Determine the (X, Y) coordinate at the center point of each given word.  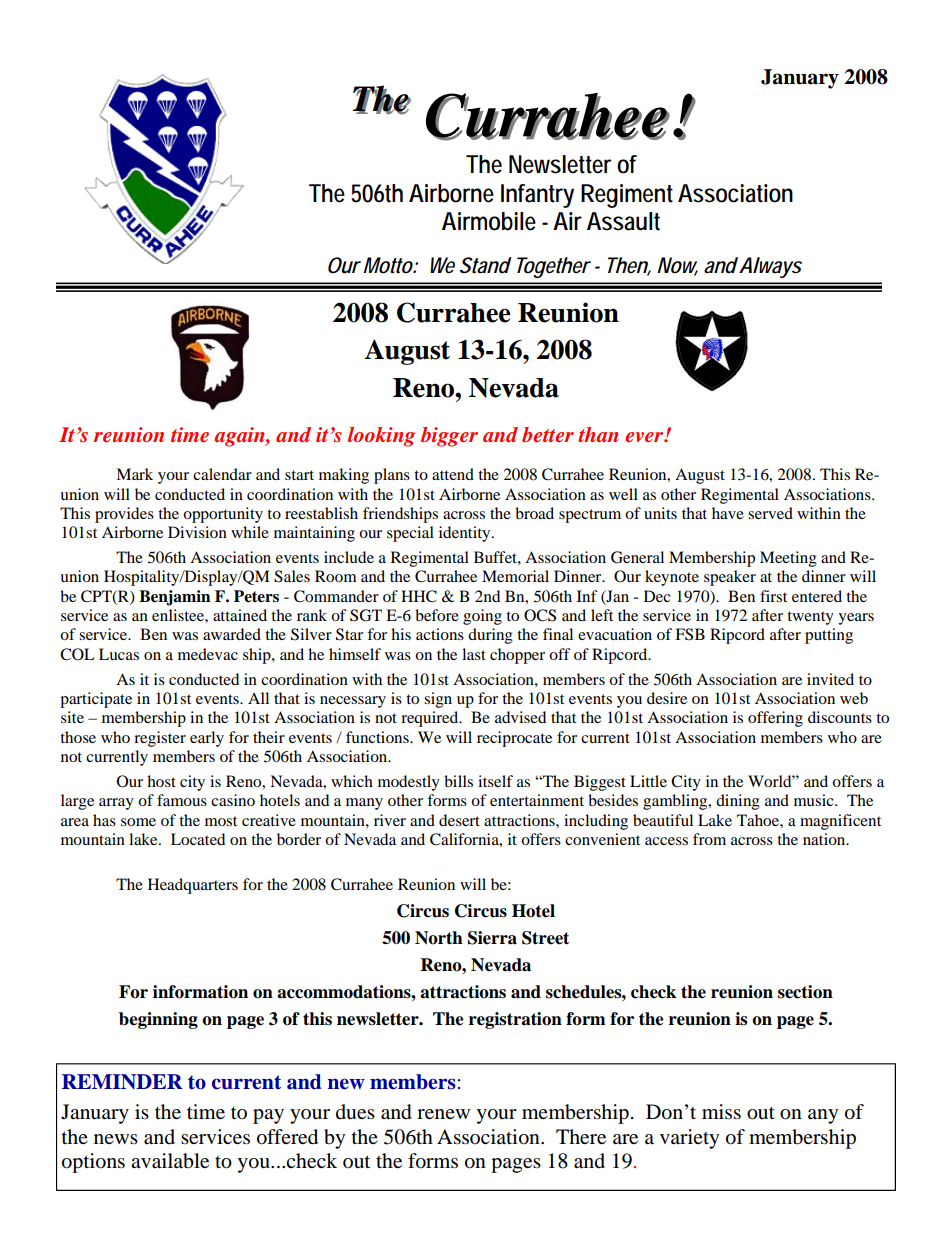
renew (443, 1114)
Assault (623, 221)
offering (775, 719)
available (170, 1161)
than (598, 434)
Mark (134, 474)
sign (438, 700)
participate (96, 700)
